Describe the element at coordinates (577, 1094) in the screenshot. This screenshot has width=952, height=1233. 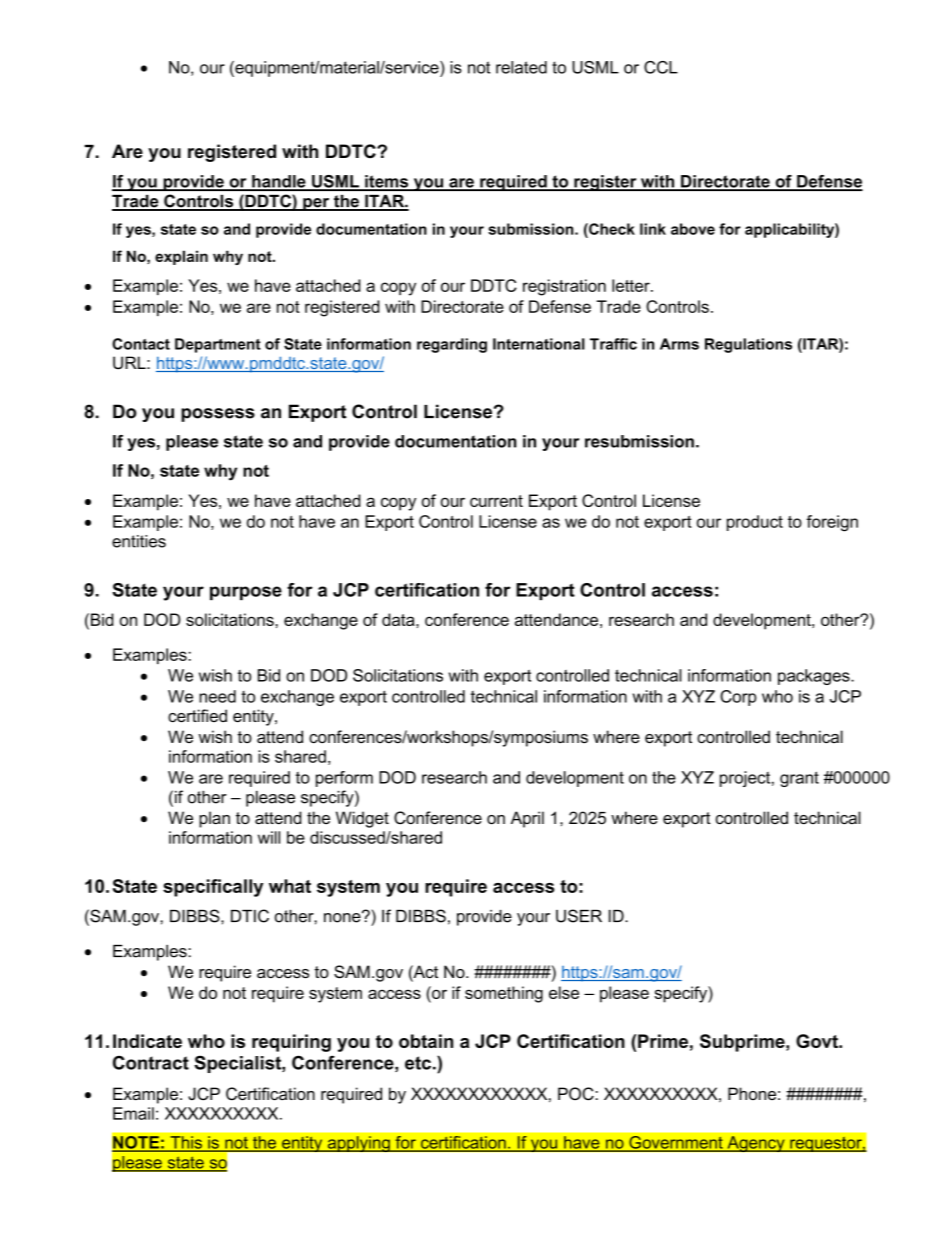
I see `POC` at that location.
